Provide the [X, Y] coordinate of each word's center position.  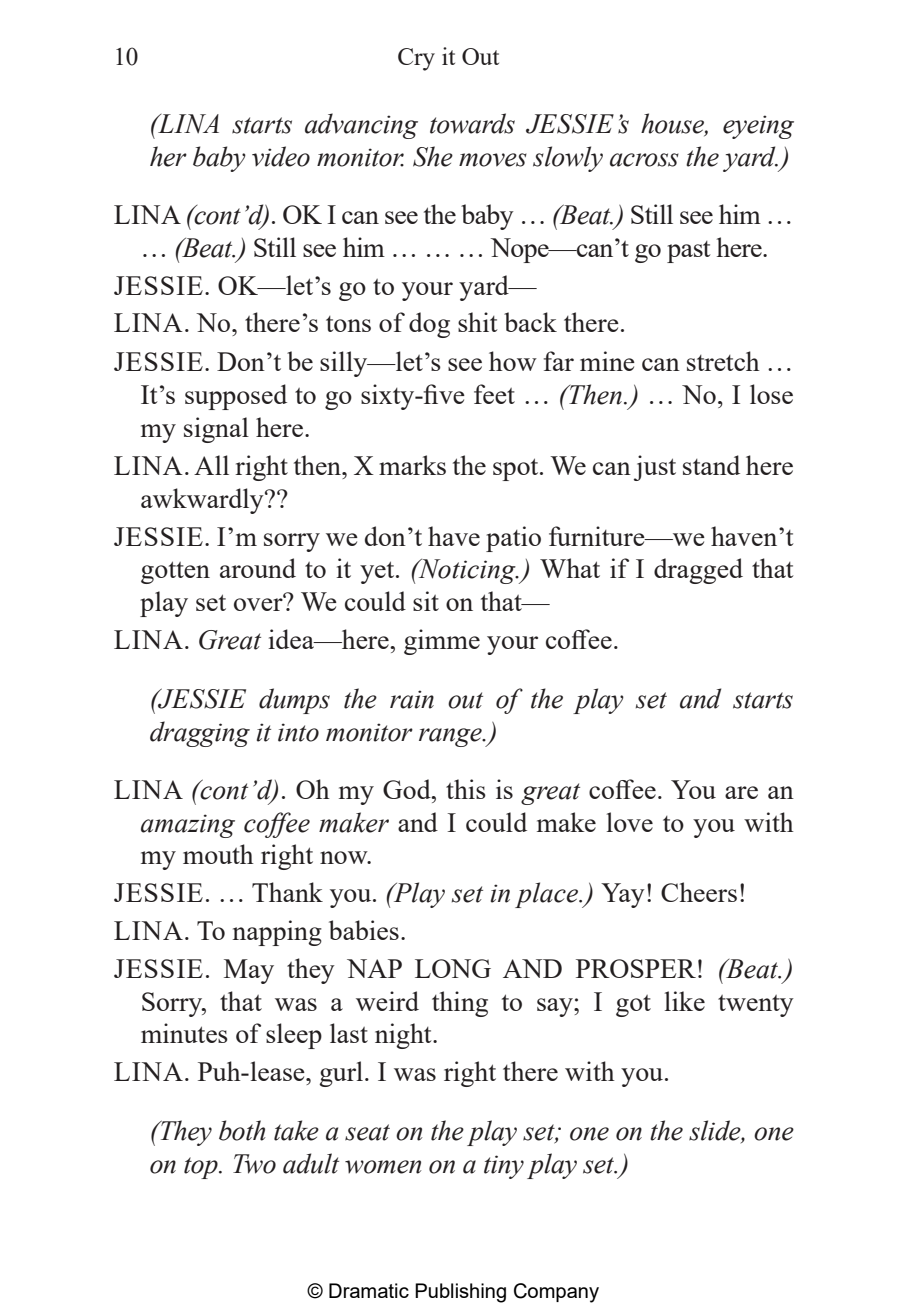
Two [254, 1164]
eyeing [758, 127]
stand [711, 465]
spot [517, 469]
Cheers [699, 892]
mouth [218, 854]
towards [472, 123]
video [281, 156]
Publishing [460, 1293]
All [211, 465]
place [547, 895]
